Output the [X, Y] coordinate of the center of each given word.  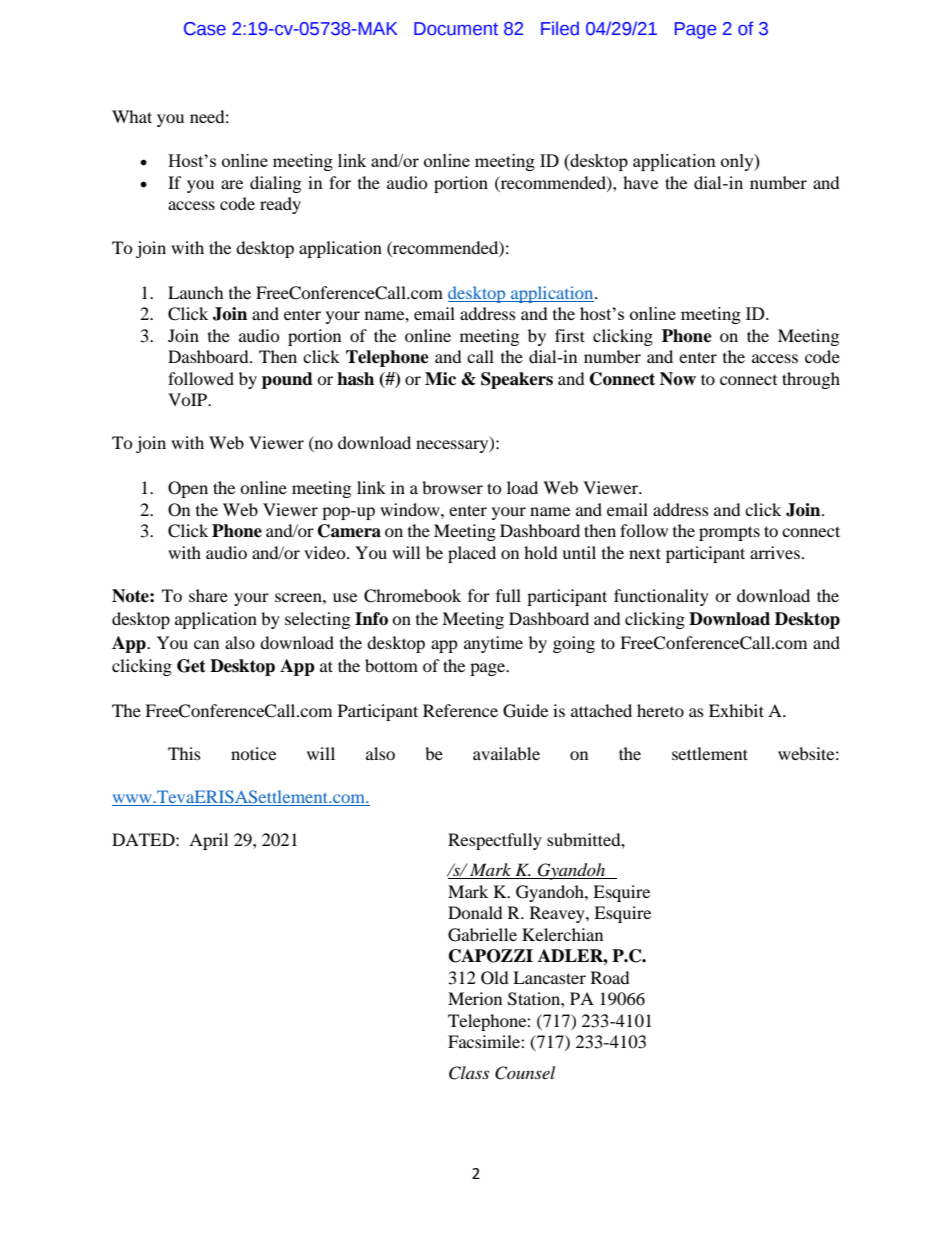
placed [472, 554]
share [208, 595]
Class [469, 1073]
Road [610, 977]
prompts [729, 533]
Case [205, 29]
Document [456, 29]
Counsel [525, 1073]
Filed [560, 28]
